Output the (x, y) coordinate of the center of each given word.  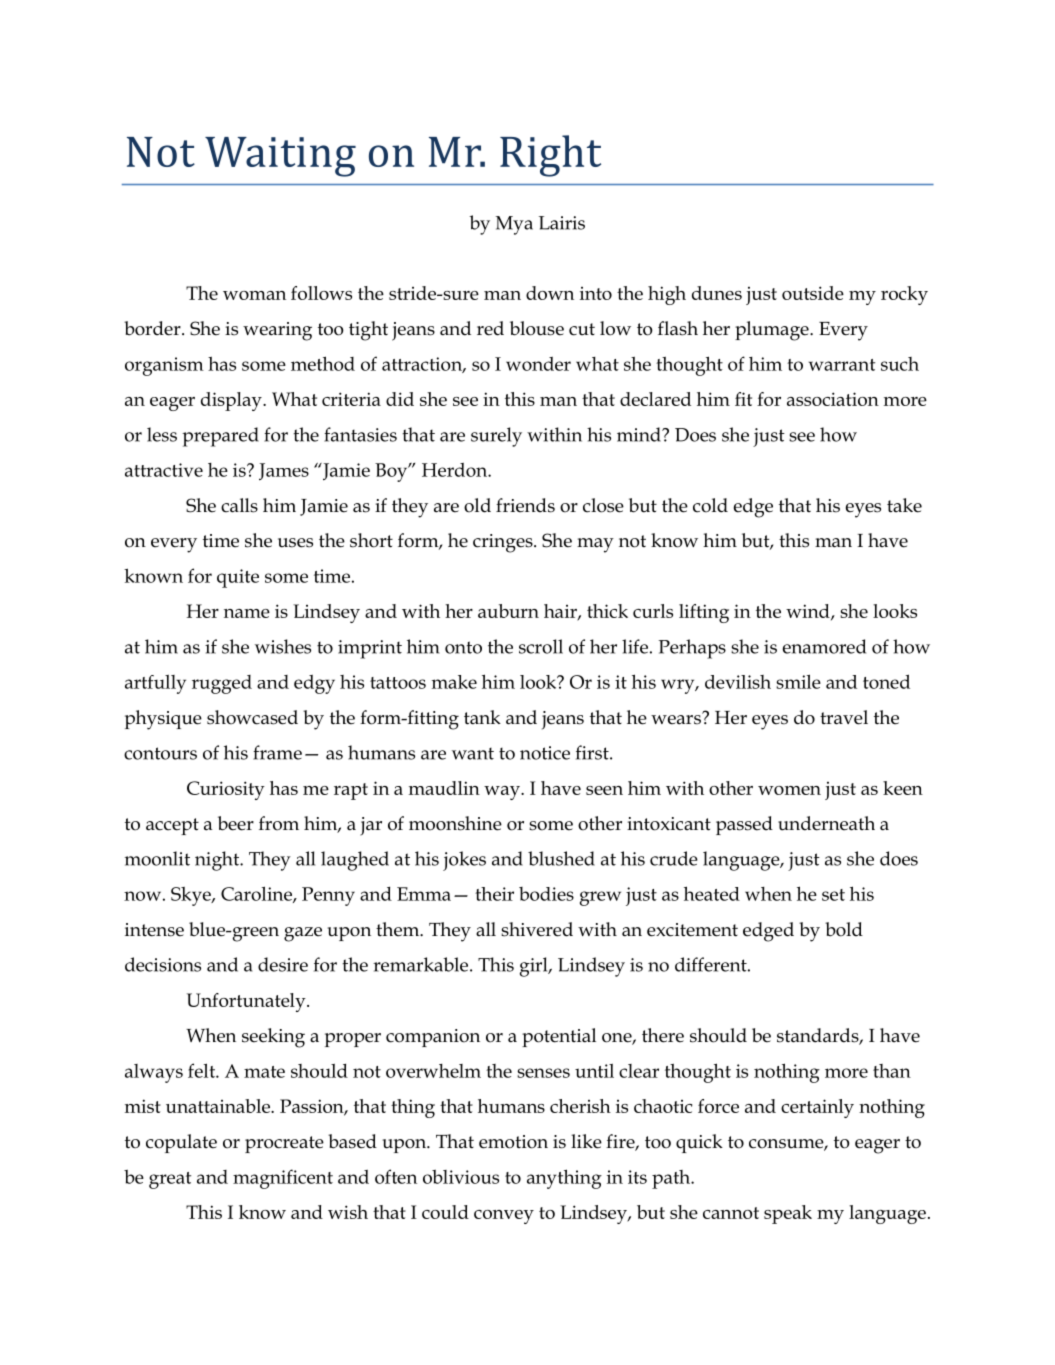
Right (550, 156)
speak (788, 1214)
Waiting (280, 157)
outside (813, 293)
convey (504, 1217)
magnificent (283, 1179)
